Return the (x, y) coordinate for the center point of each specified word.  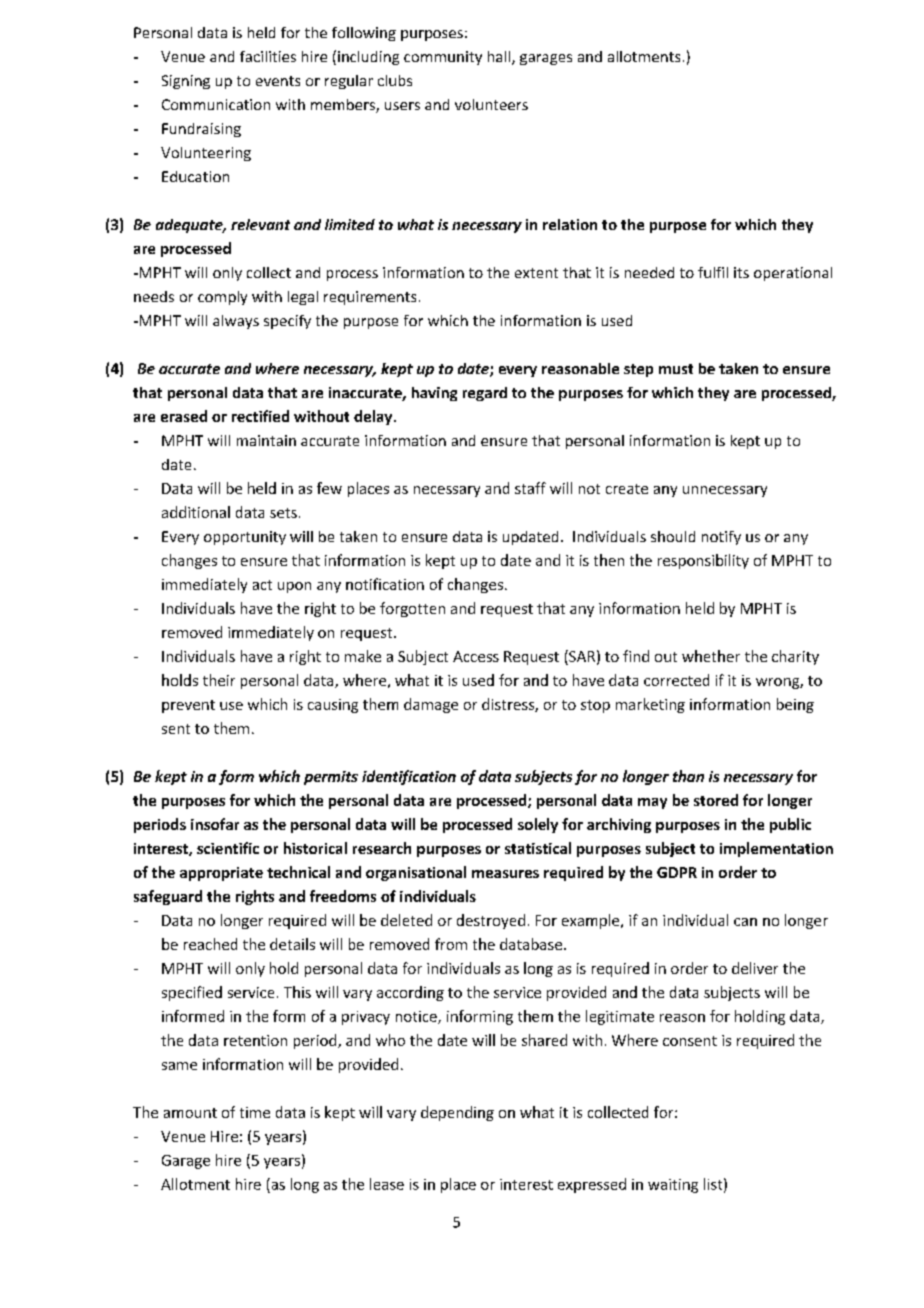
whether (711, 656)
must (676, 369)
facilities (268, 56)
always (236, 322)
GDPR (677, 872)
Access (476, 656)
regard (485, 394)
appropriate (221, 874)
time (255, 1112)
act (262, 585)
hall (500, 58)
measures (505, 874)
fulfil (713, 272)
